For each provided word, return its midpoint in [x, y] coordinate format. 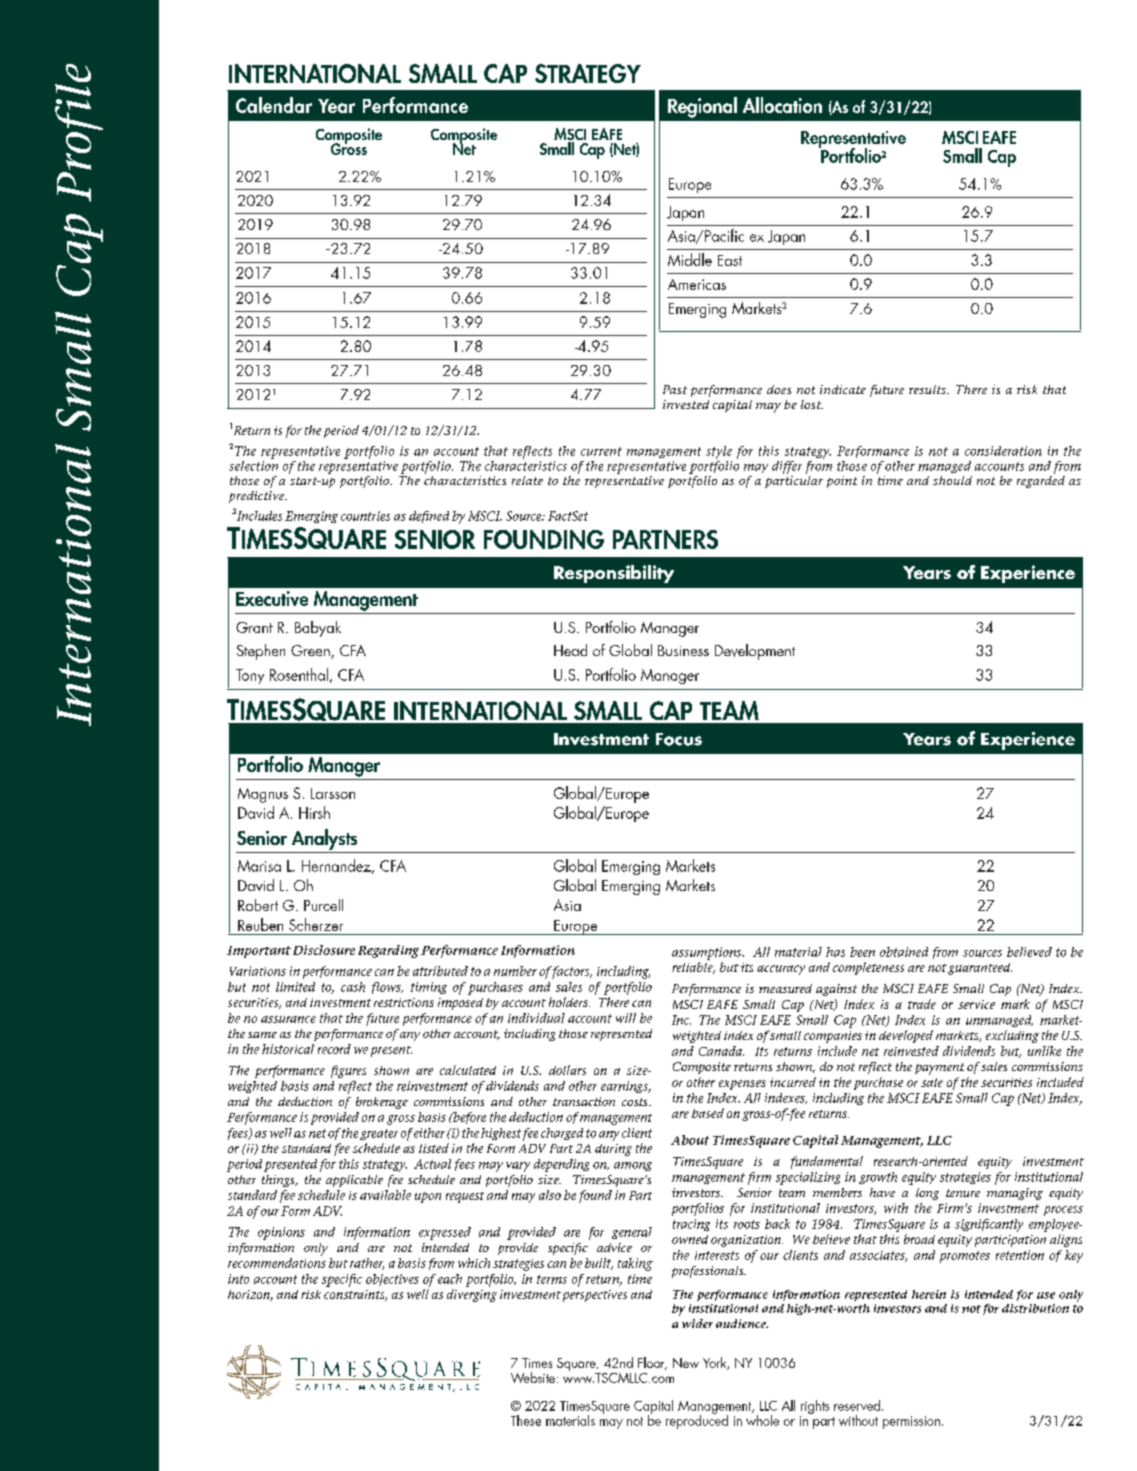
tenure [963, 1193]
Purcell [323, 905]
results [928, 389]
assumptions [708, 953]
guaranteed [980, 969]
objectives [392, 1280]
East [730, 260]
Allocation [782, 105]
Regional [702, 107]
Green [311, 652]
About [690, 1140]
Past [675, 389]
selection [253, 464]
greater [379, 1134]
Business [683, 650]
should [952, 480]
